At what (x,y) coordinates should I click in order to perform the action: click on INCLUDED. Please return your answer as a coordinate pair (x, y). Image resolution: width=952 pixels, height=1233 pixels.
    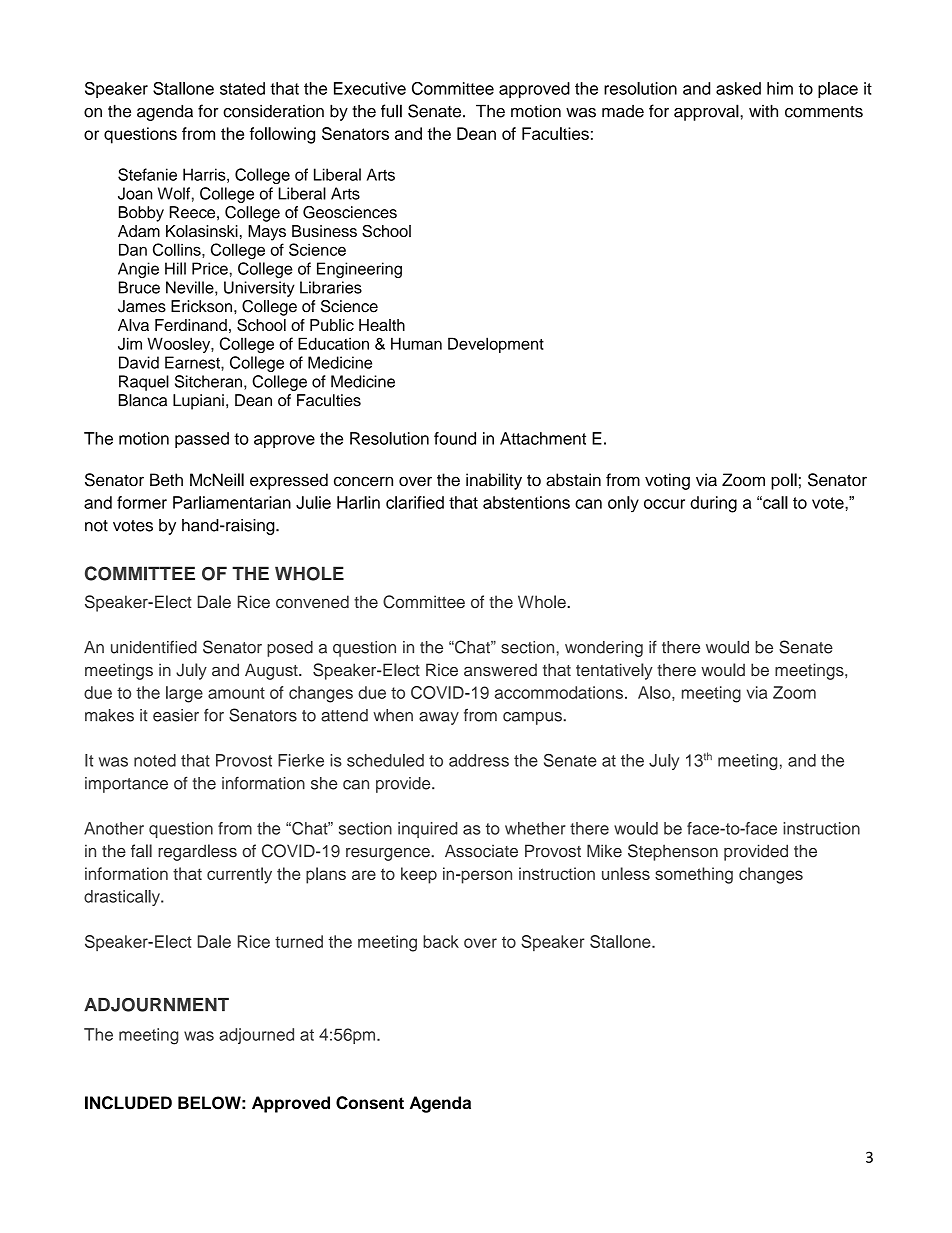
    Looking at the image, I should click on (128, 1103).
